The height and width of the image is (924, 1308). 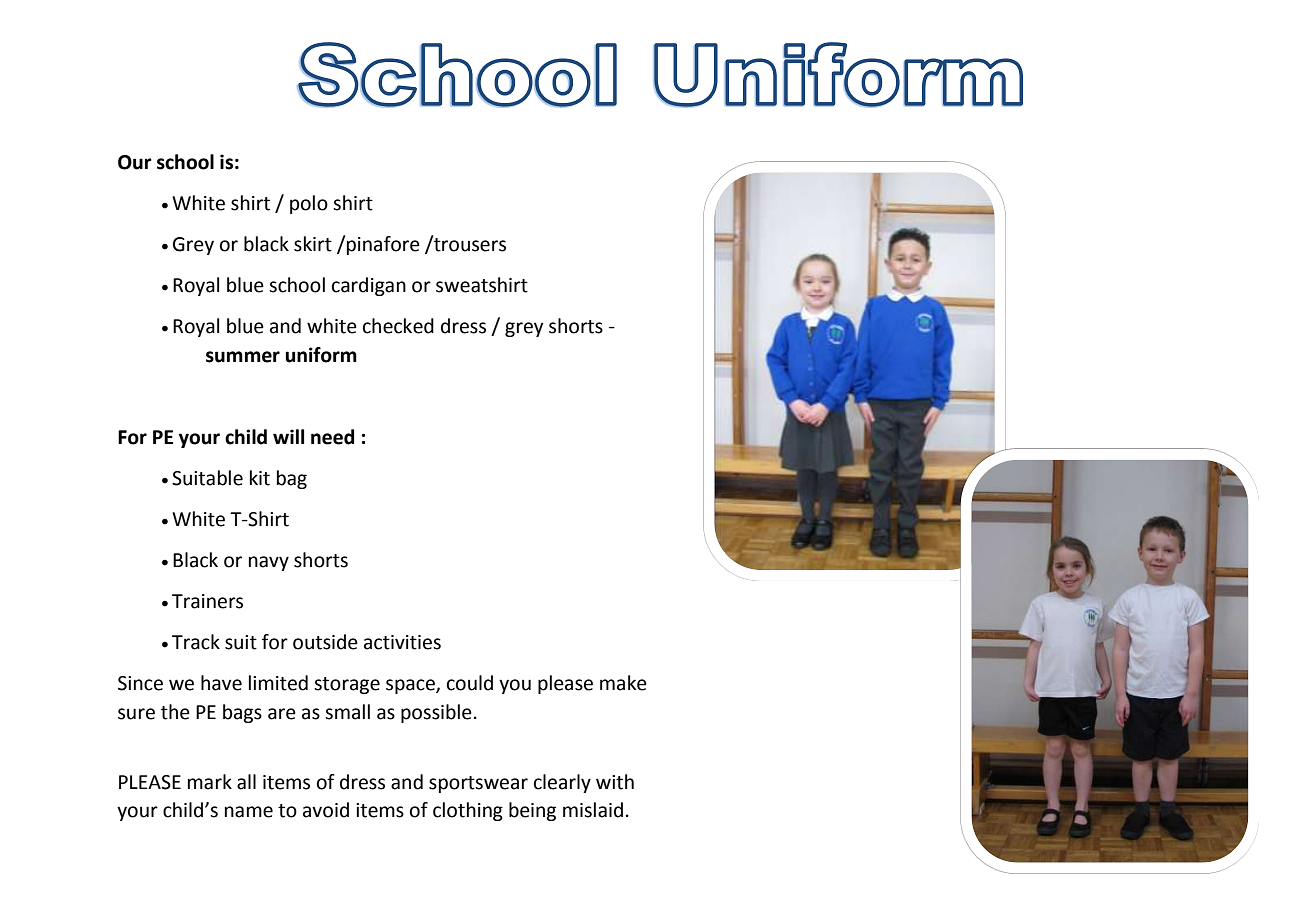 What do you see at coordinates (332, 437) in the image?
I see `need` at bounding box center [332, 437].
